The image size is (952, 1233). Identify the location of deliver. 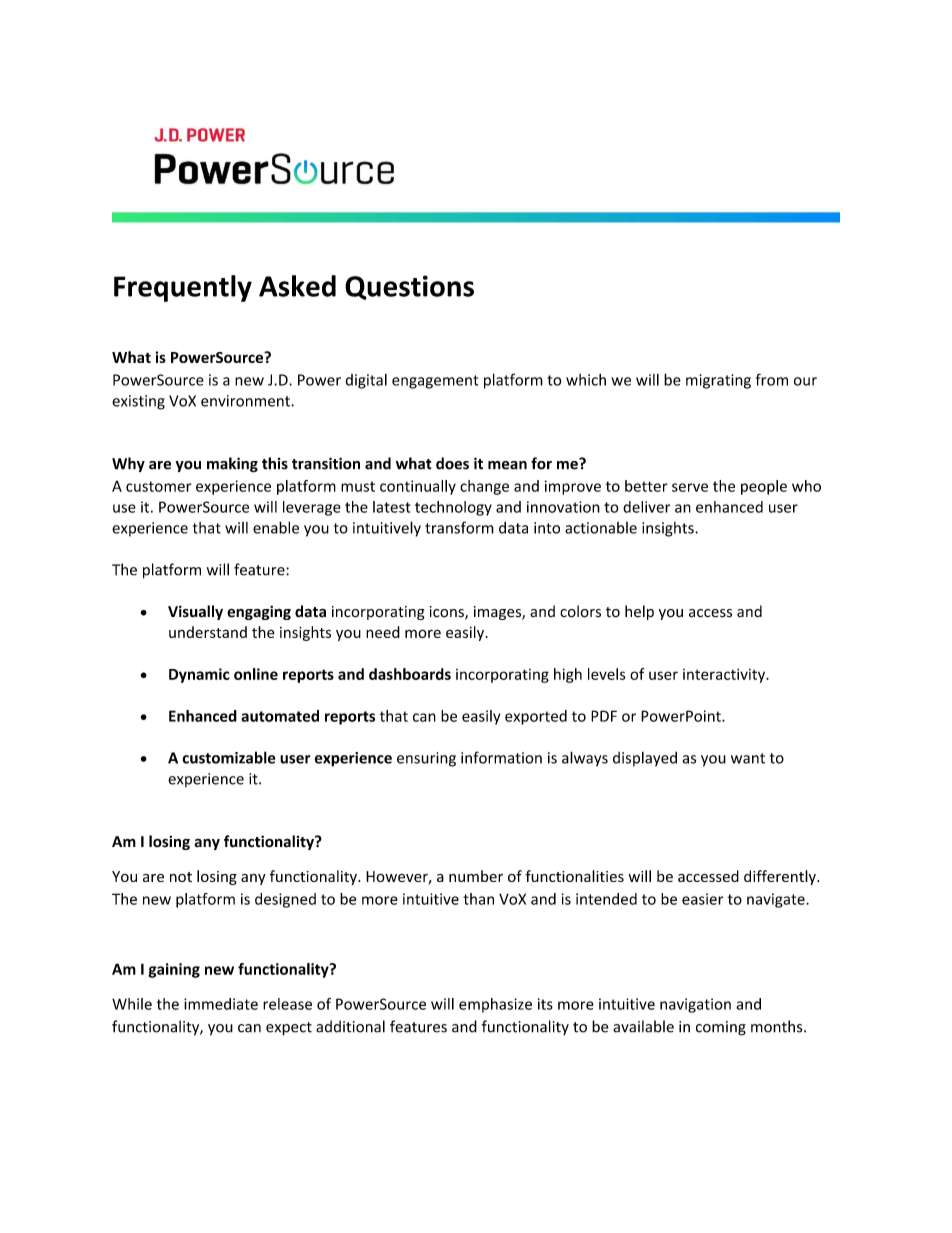
(646, 507).
